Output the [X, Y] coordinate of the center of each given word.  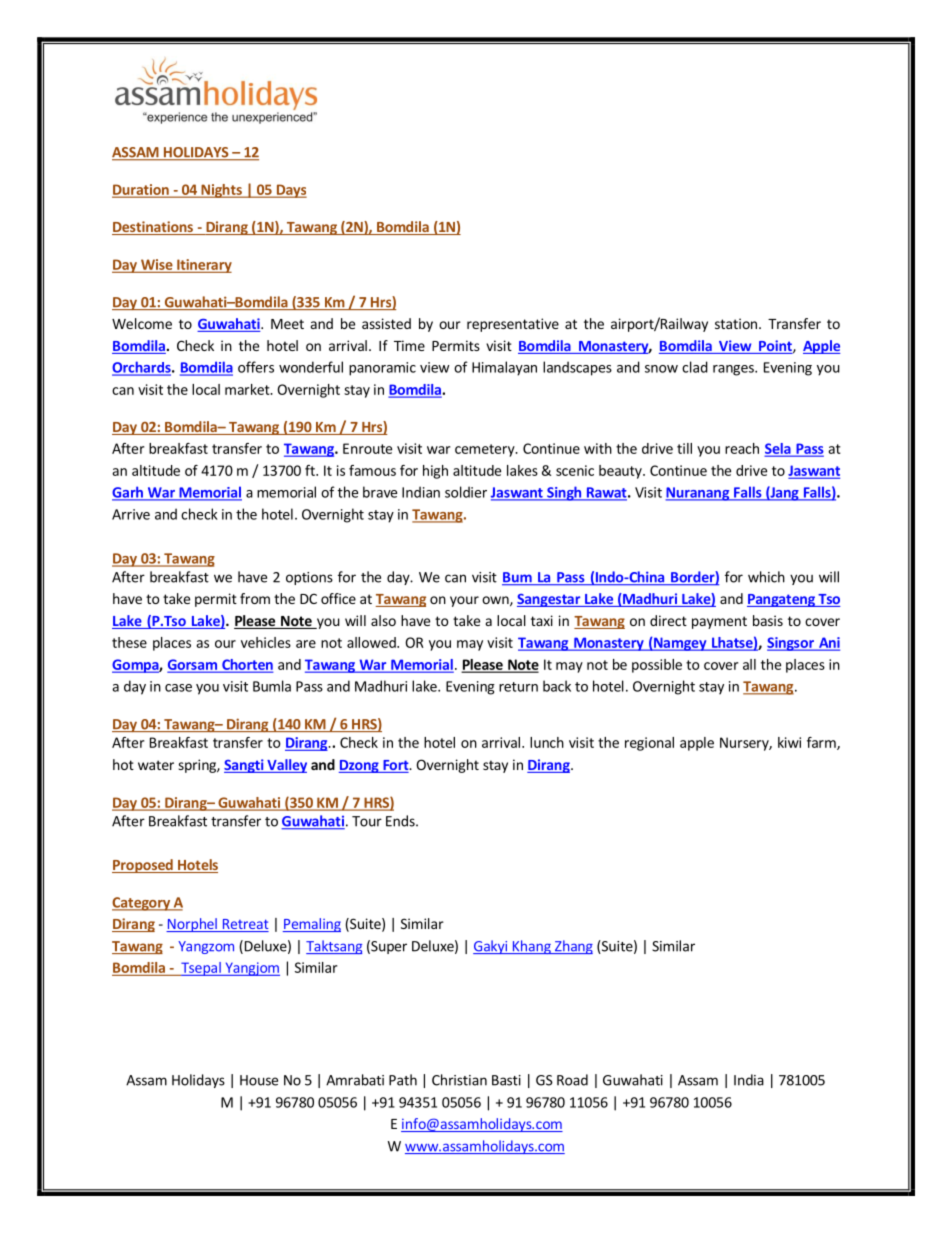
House [259, 1080]
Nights [221, 191]
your [464, 601]
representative [513, 325]
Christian [459, 1080]
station [736, 323]
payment [719, 622]
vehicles [266, 642]
